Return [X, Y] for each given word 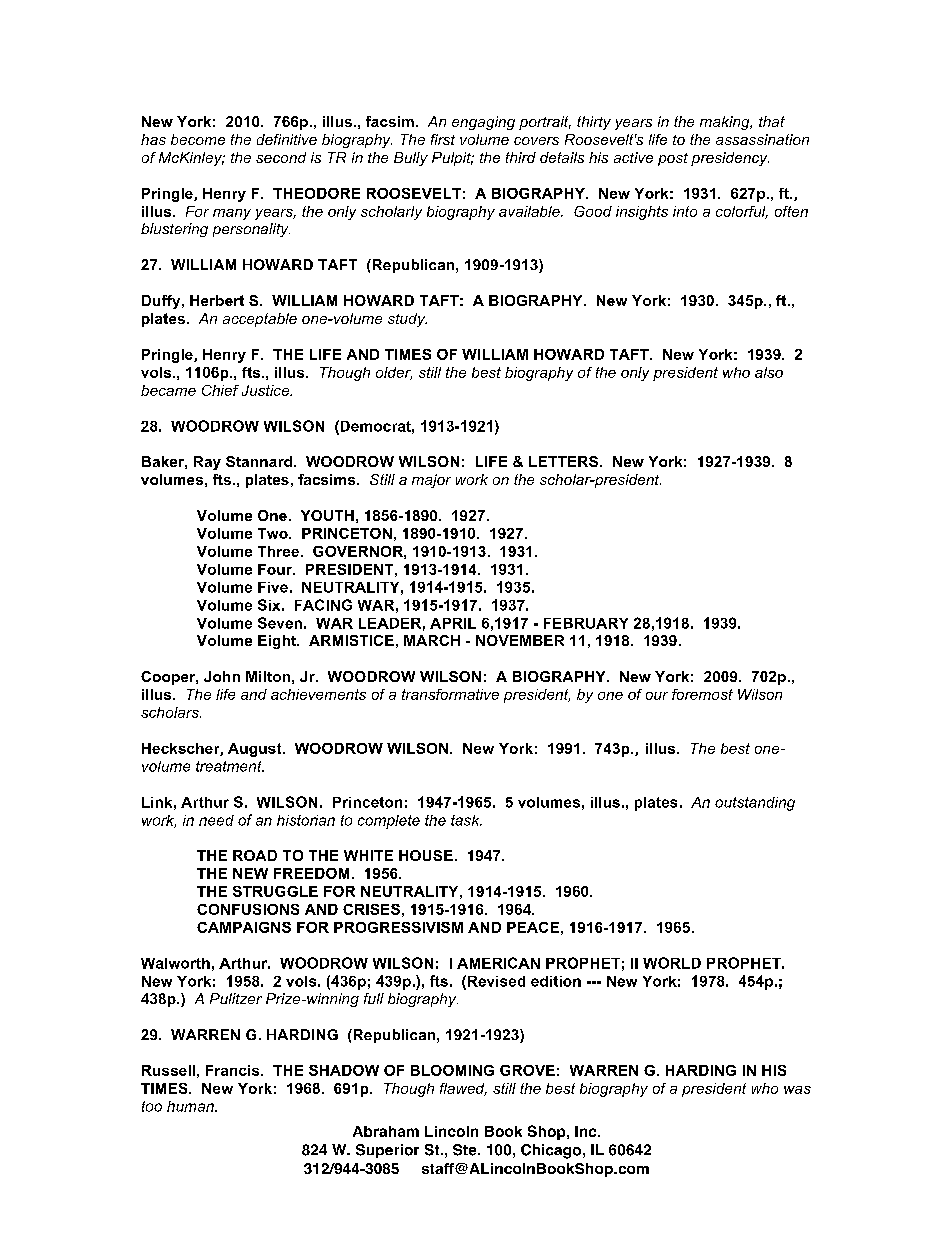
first [443, 139]
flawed [463, 1089]
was [797, 1090]
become [198, 139]
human [191, 1106]
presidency [730, 159]
